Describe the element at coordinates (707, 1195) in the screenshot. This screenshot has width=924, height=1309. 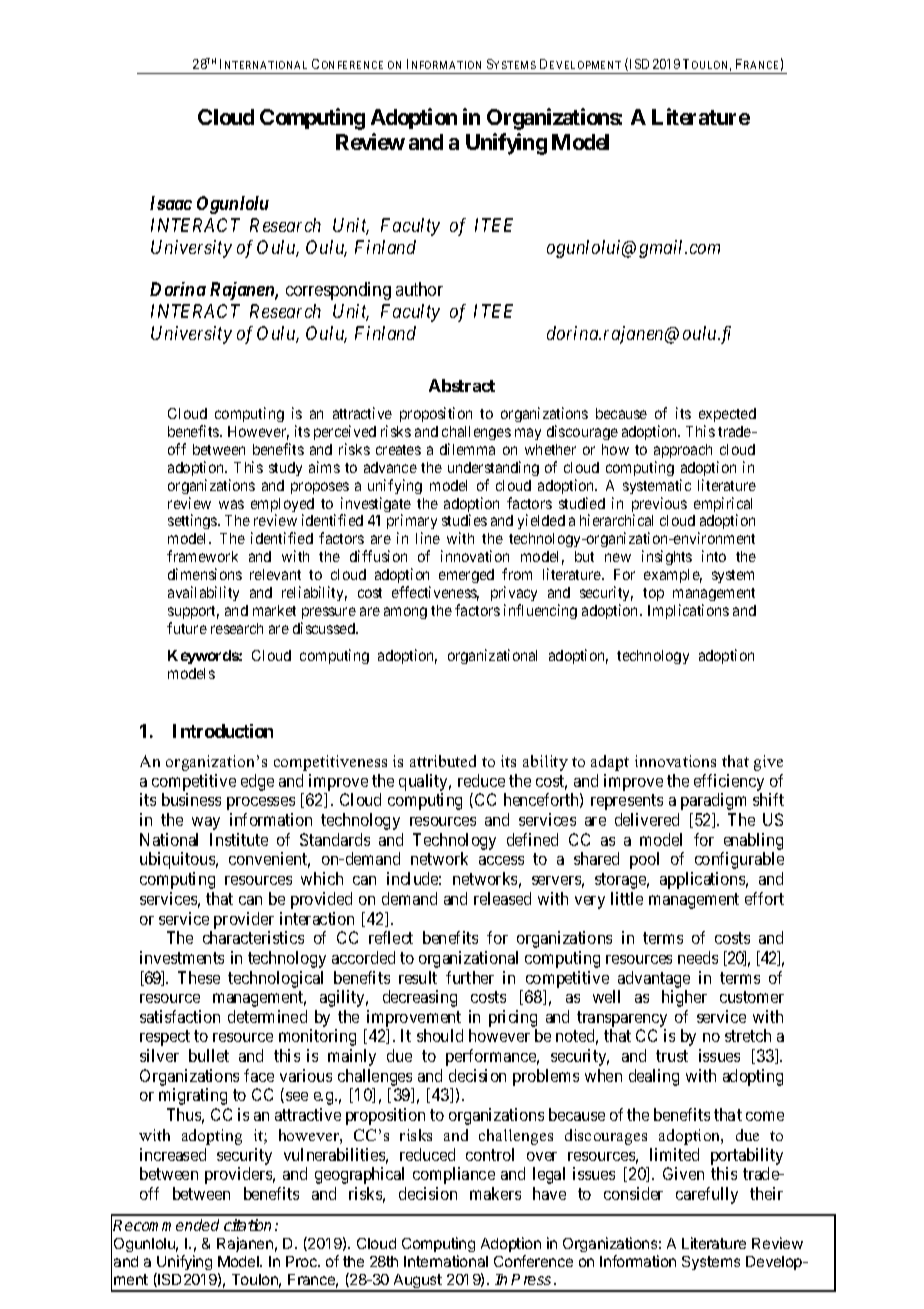
I see `carefully` at that location.
